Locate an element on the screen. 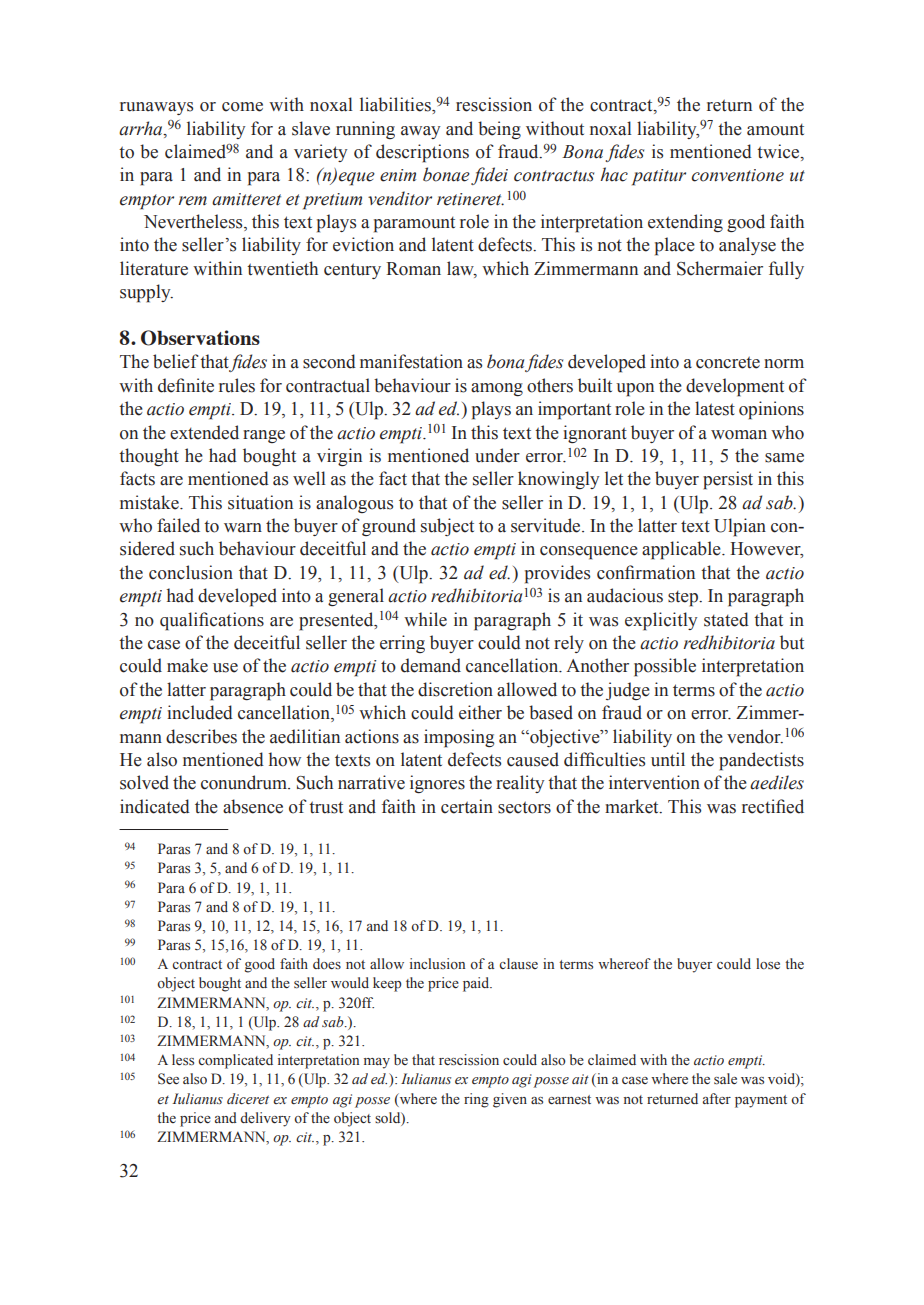  stated is located at coordinates (726, 619).
